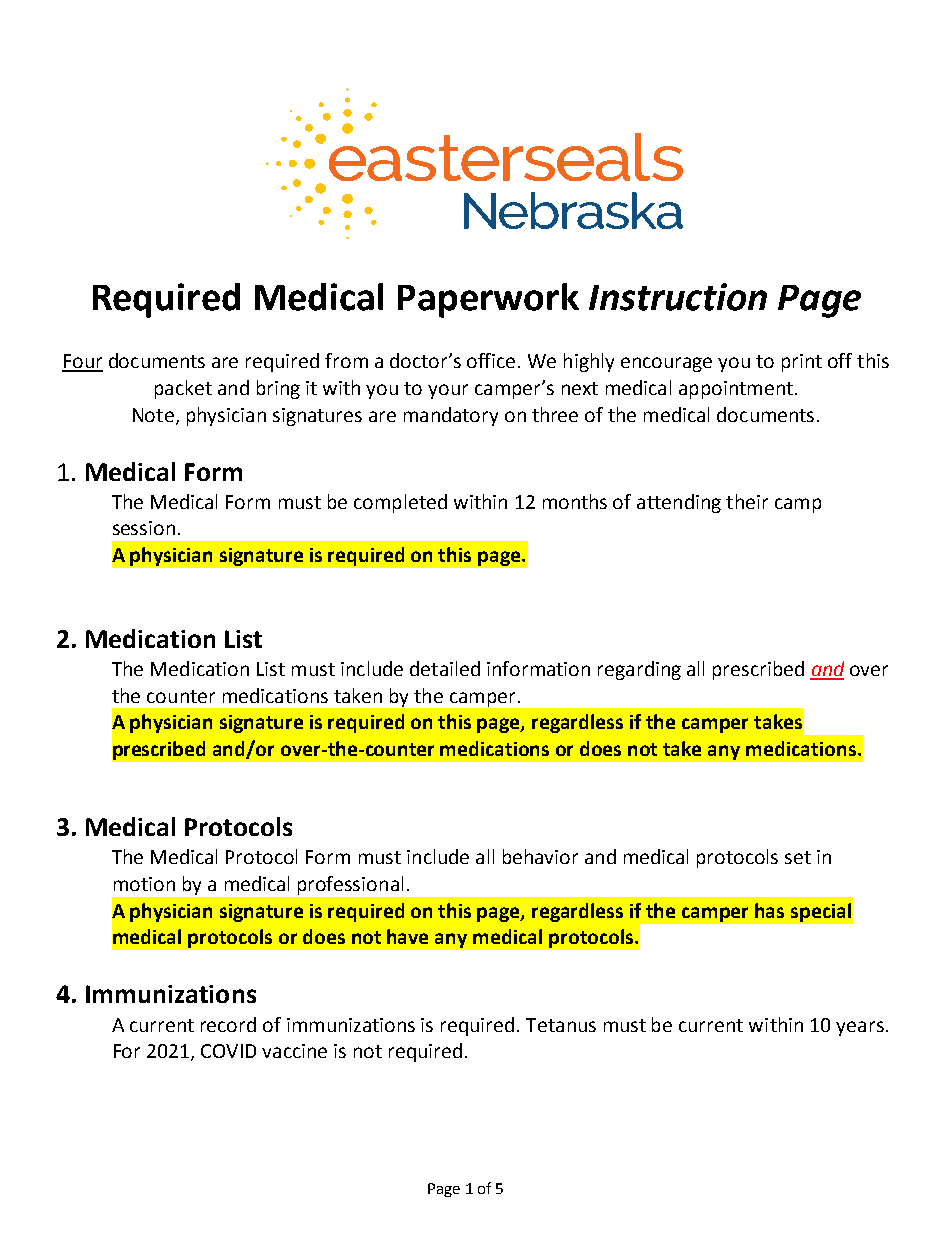 The width and height of the document is (952, 1233). What do you see at coordinates (144, 528) in the document?
I see `session` at bounding box center [144, 528].
